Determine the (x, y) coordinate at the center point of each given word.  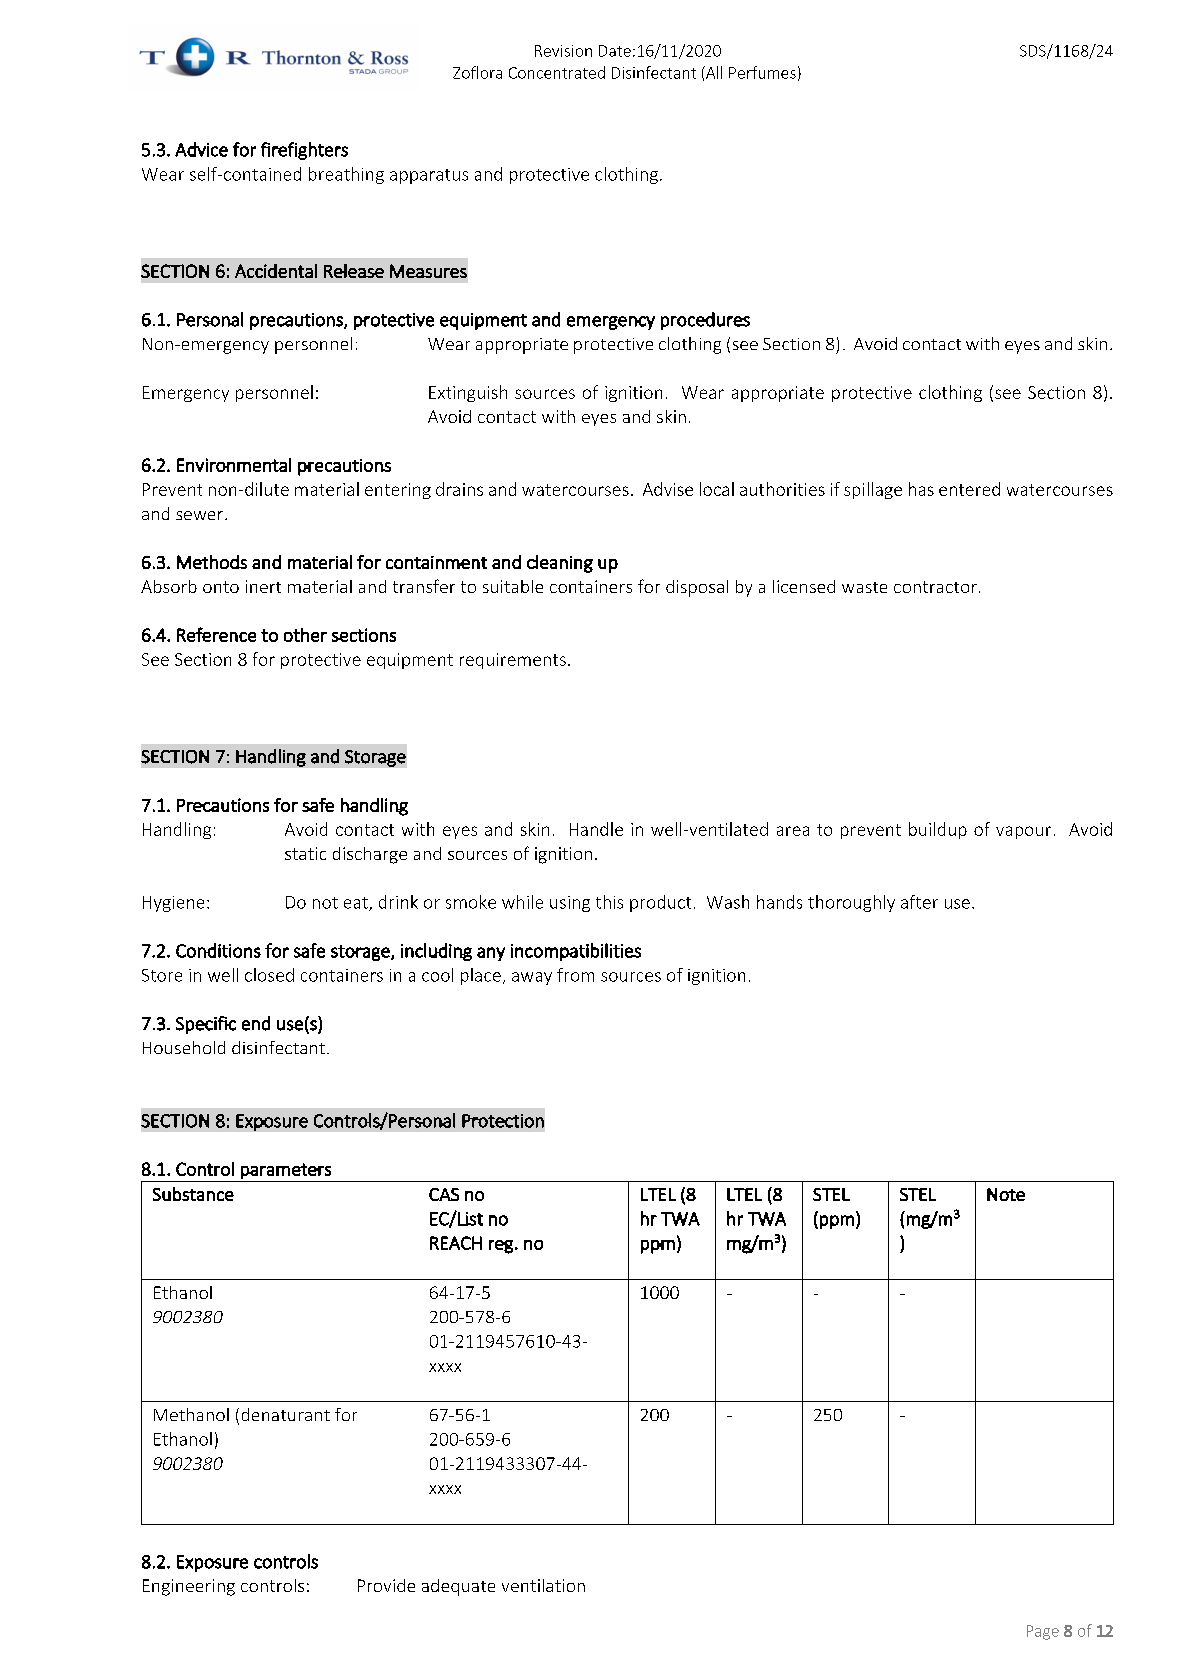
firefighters (304, 151)
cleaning (560, 564)
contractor (935, 587)
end (256, 1023)
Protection (503, 1121)
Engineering (189, 1587)
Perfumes (762, 72)
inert (263, 586)
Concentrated (557, 72)
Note (1006, 1194)
